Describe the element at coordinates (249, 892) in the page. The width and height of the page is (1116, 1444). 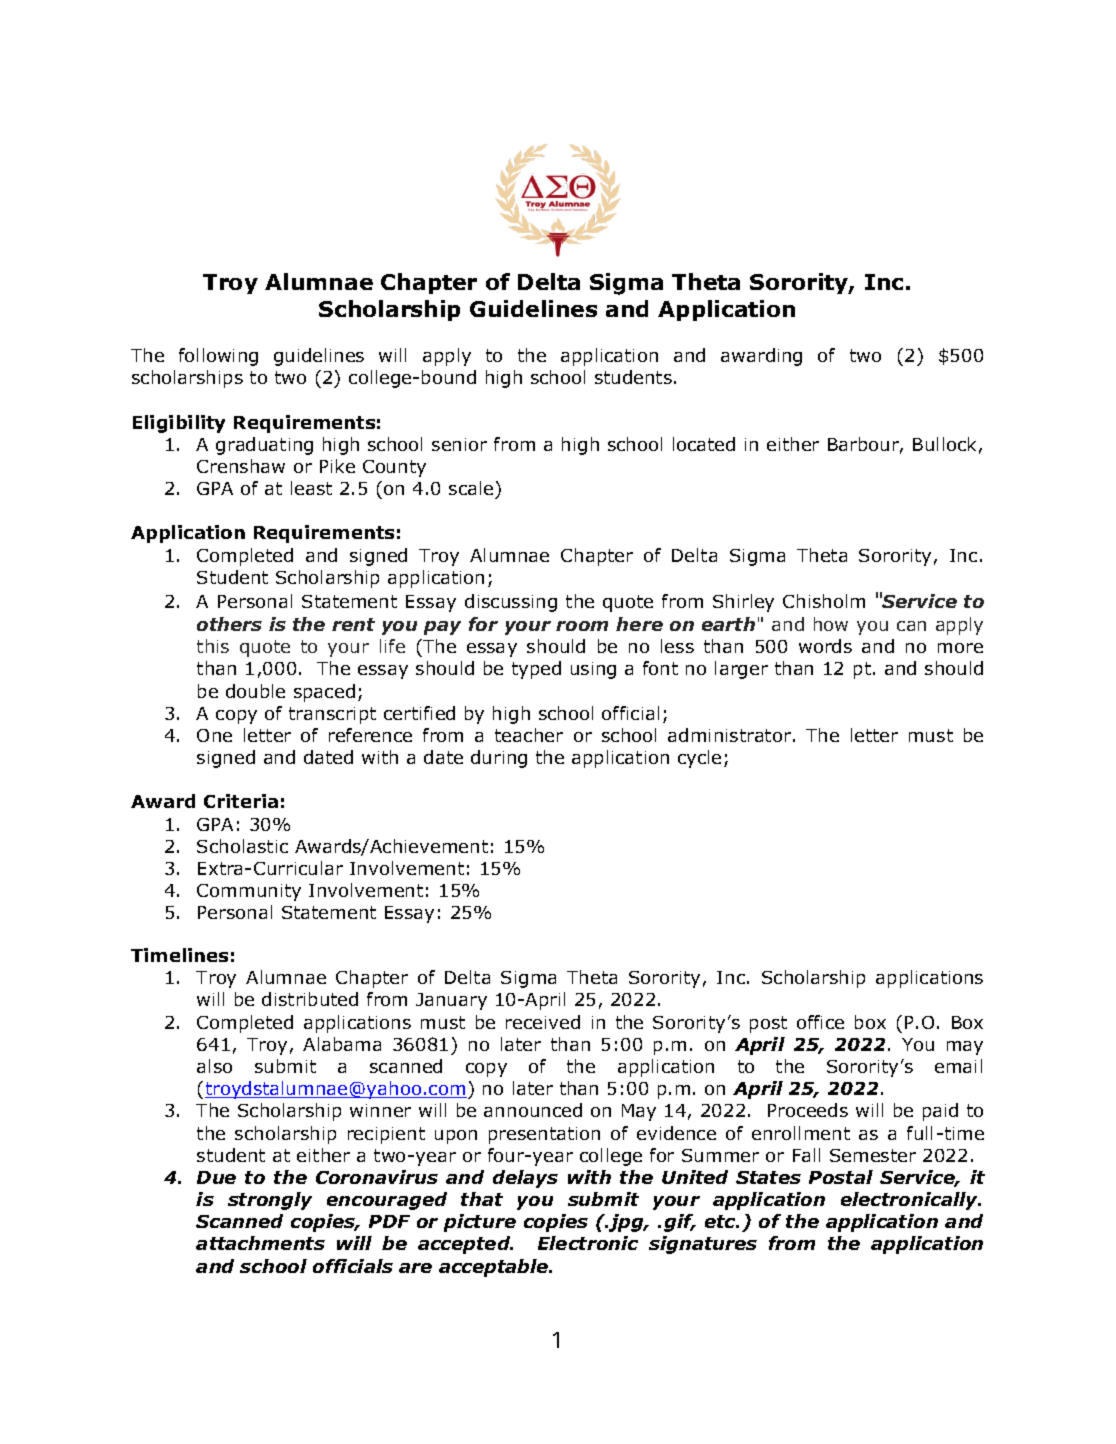
I see `Community` at that location.
